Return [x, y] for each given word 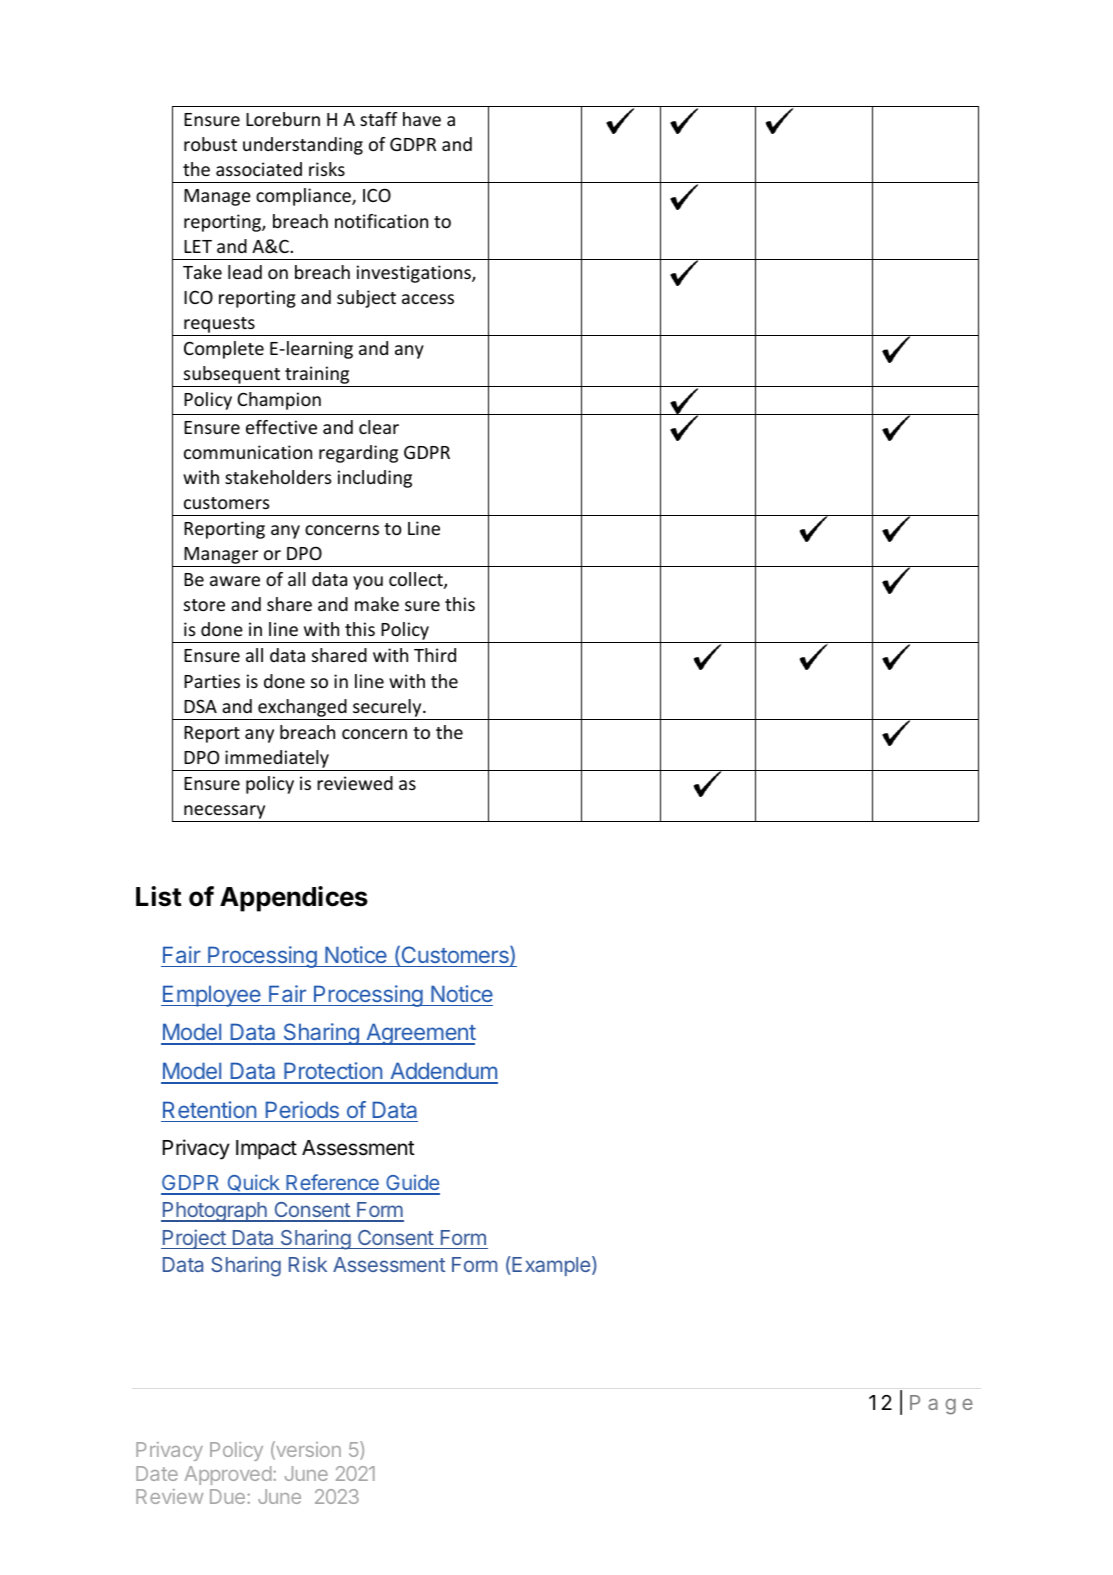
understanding [303, 146]
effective [281, 427]
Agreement [420, 1034]
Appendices [294, 899]
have [422, 119]
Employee [212, 996]
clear [379, 427]
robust [210, 144]
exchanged [302, 708]
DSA [200, 706]
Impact [266, 1150]
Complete [224, 350]
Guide [412, 1184]
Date [157, 1473]
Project [194, 1239]
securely [388, 708]
